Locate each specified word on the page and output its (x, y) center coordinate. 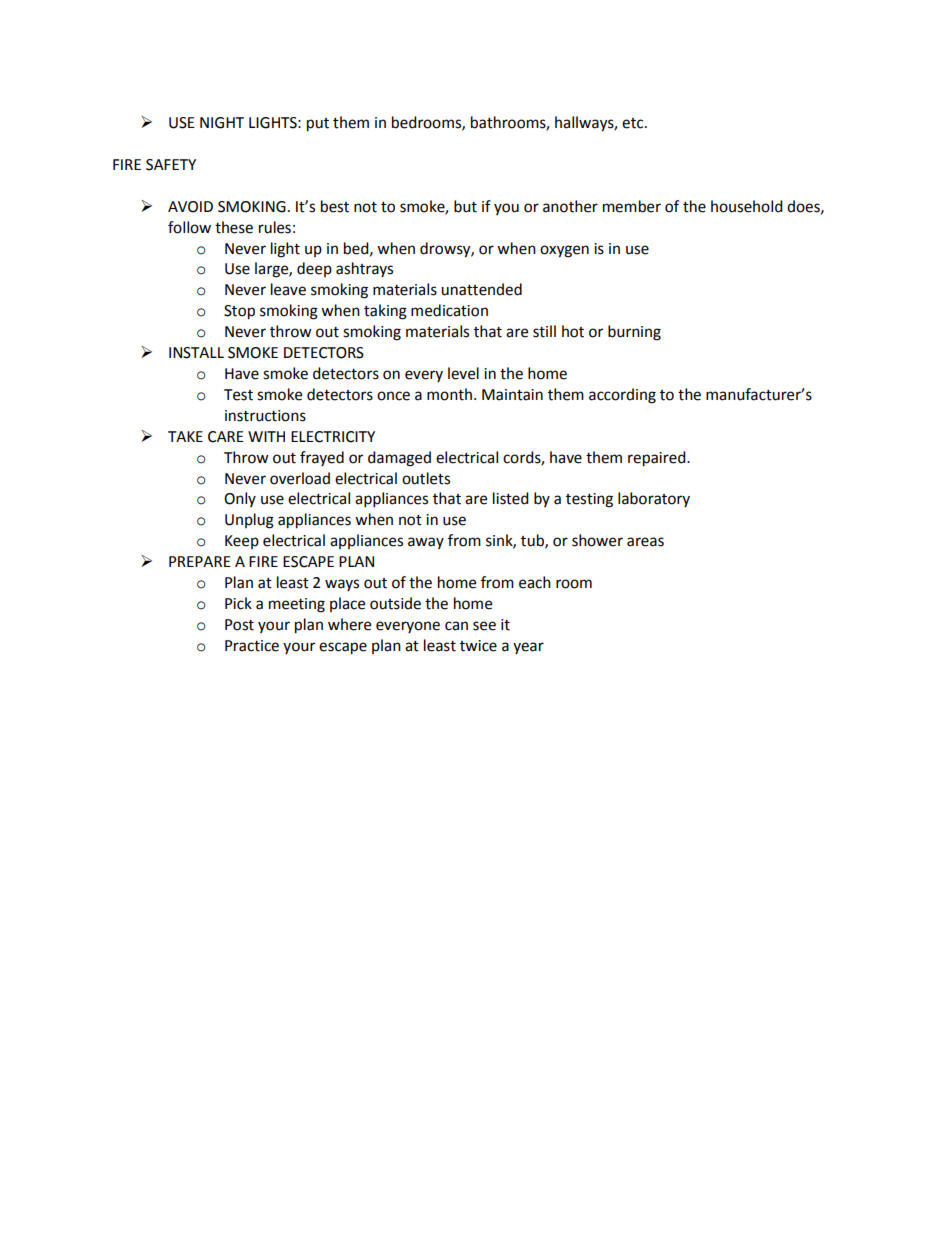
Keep (242, 542)
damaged (399, 459)
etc (634, 123)
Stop (239, 312)
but (465, 206)
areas (645, 542)
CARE (226, 437)
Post (239, 625)
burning (634, 333)
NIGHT (222, 123)
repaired (658, 459)
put (318, 125)
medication (449, 310)
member (632, 206)
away (426, 543)
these (234, 227)
